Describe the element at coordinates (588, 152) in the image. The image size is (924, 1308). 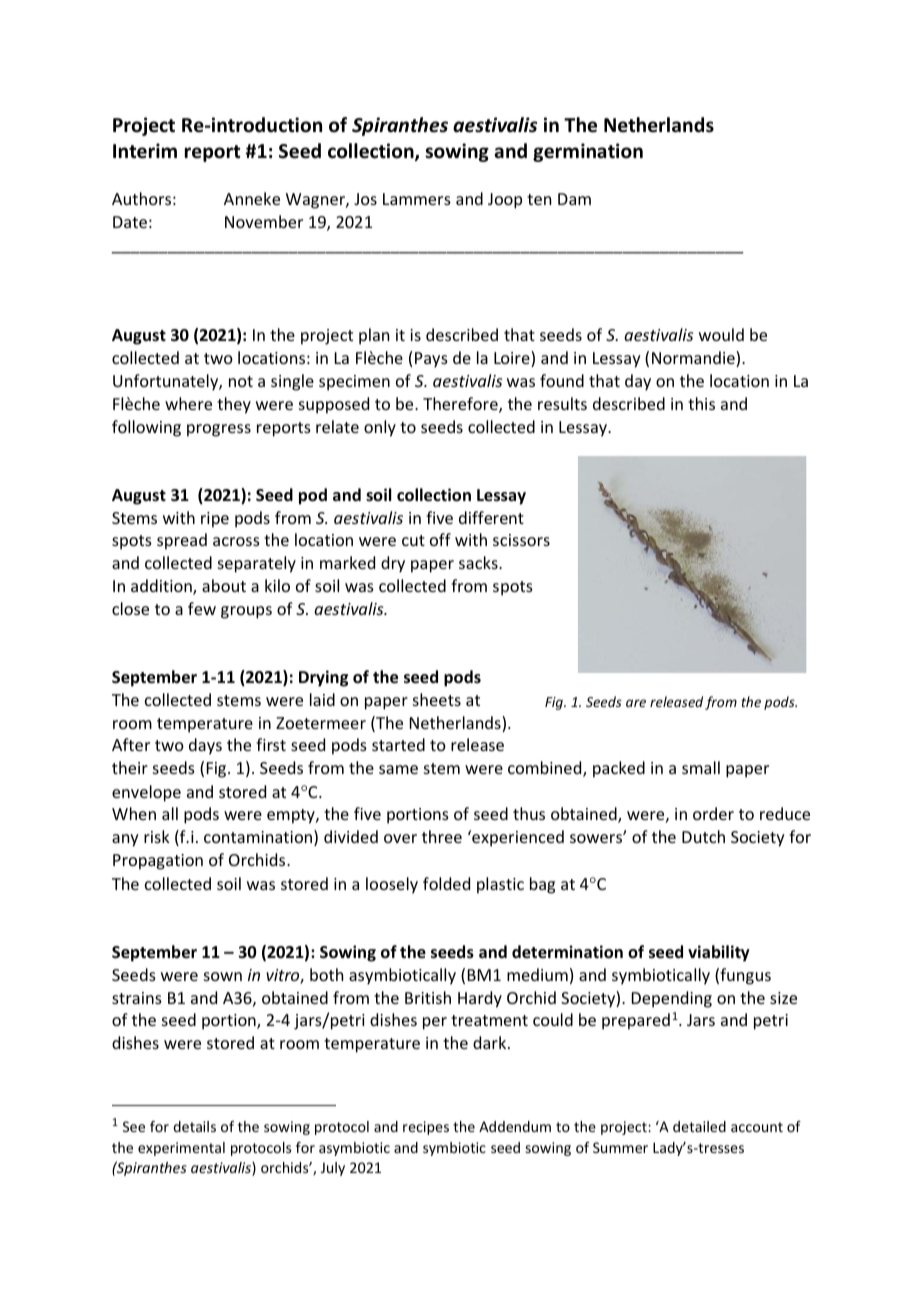
I see `germination` at that location.
